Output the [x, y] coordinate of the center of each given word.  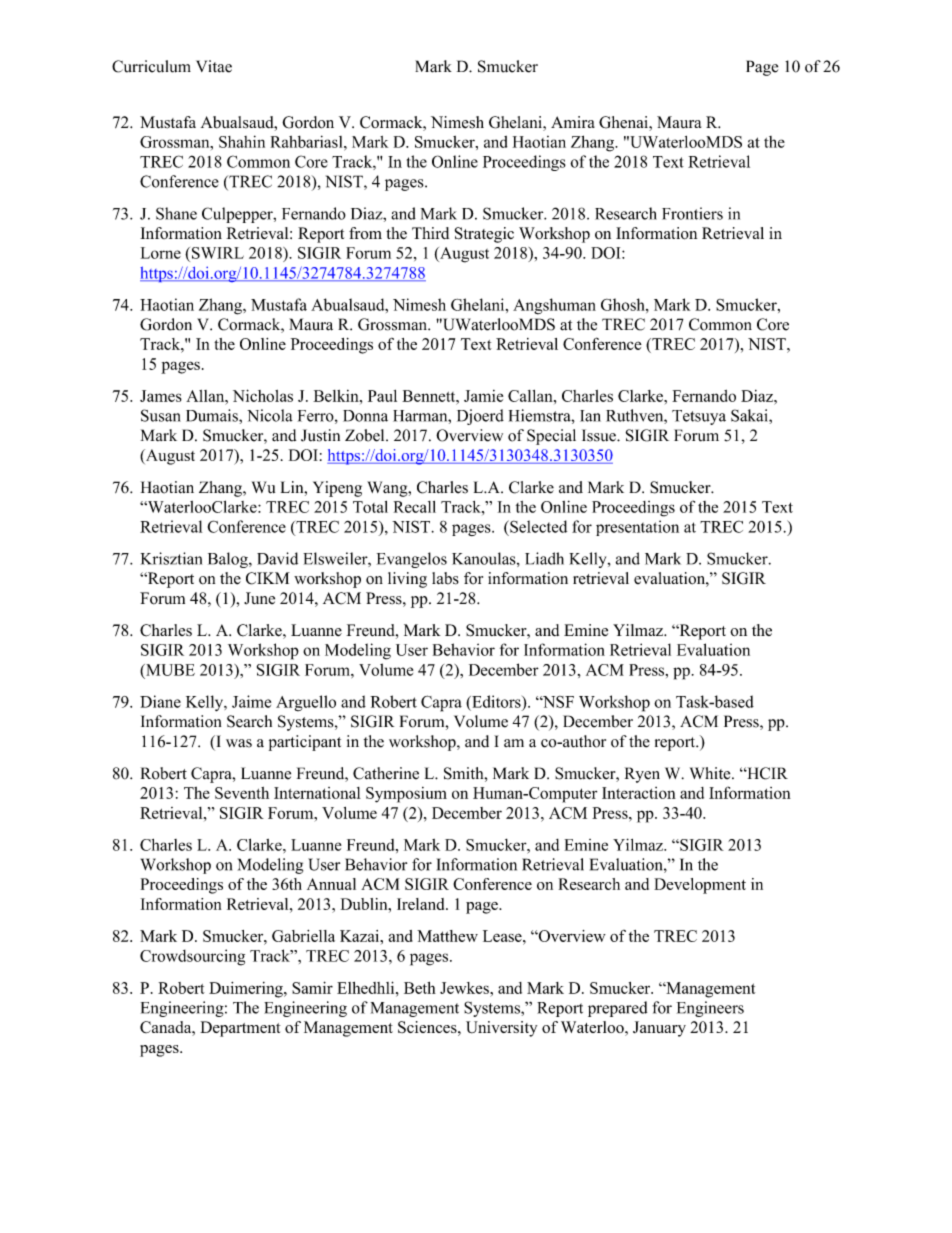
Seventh [242, 793]
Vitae [214, 66]
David [277, 558]
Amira [573, 122]
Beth [420, 988]
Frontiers [692, 213]
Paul [382, 396]
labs [445, 578]
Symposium [406, 795]
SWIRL [218, 253]
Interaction [639, 793]
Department [240, 1029]
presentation [637, 528]
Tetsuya [699, 417]
